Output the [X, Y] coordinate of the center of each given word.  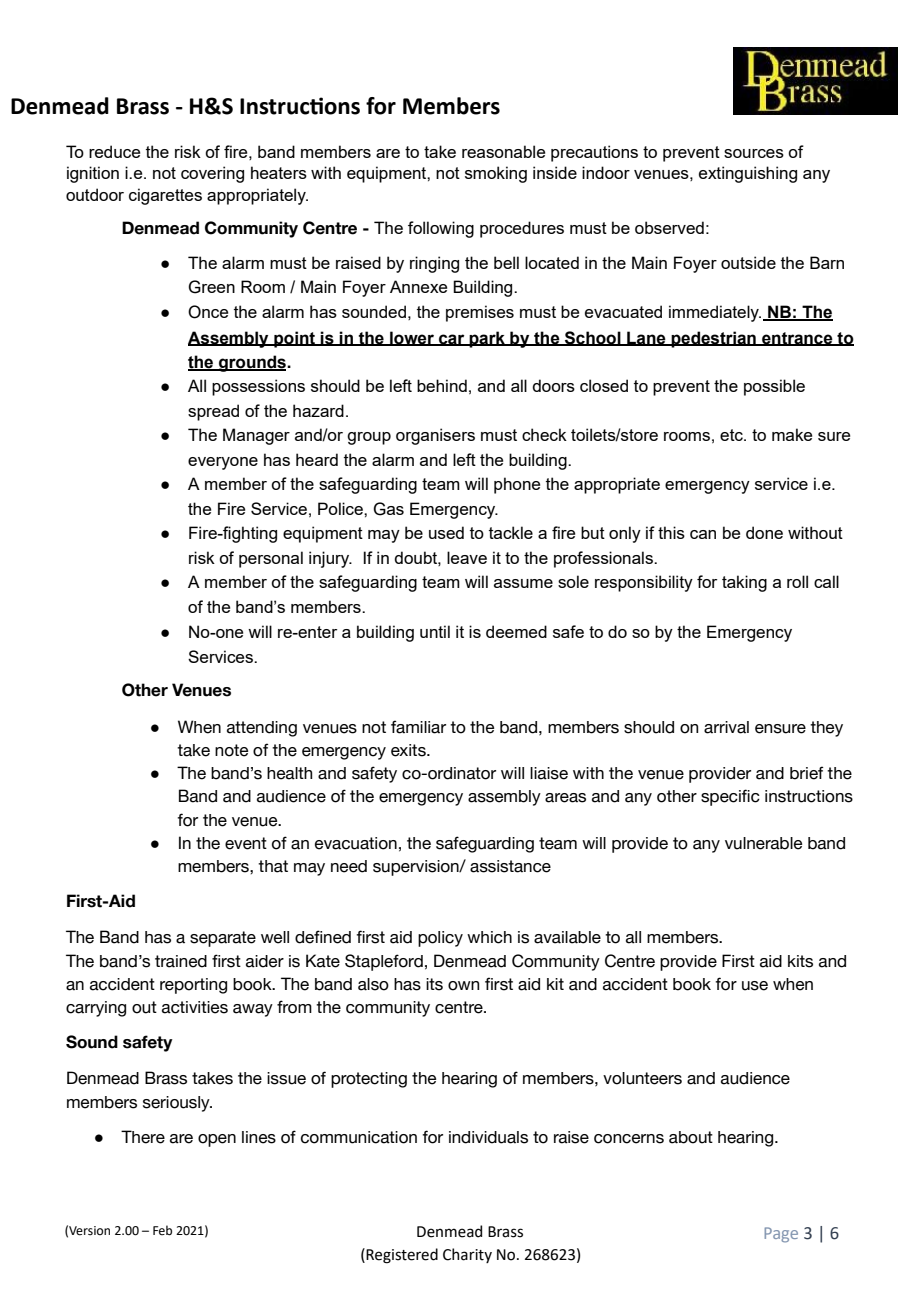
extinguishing [748, 174]
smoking [496, 174]
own [463, 986]
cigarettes [165, 196]
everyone [223, 463]
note [231, 750]
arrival [726, 727]
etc [732, 435]
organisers [435, 436]
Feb [162, 1230]
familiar [418, 727]
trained [181, 961]
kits [800, 961]
